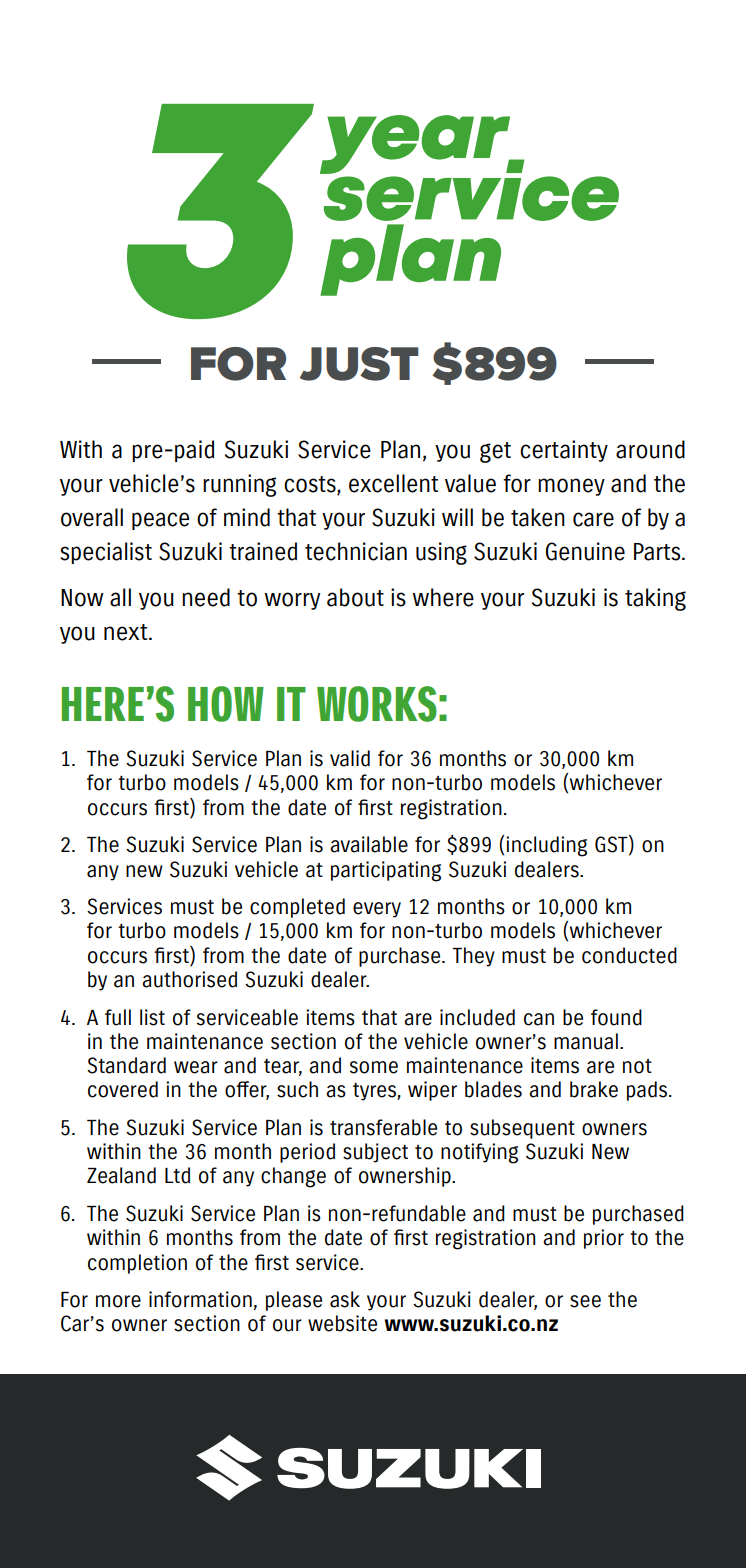 This image has width=746, height=1568. Describe the element at coordinates (655, 599) in the image. I see `taking` at that location.
